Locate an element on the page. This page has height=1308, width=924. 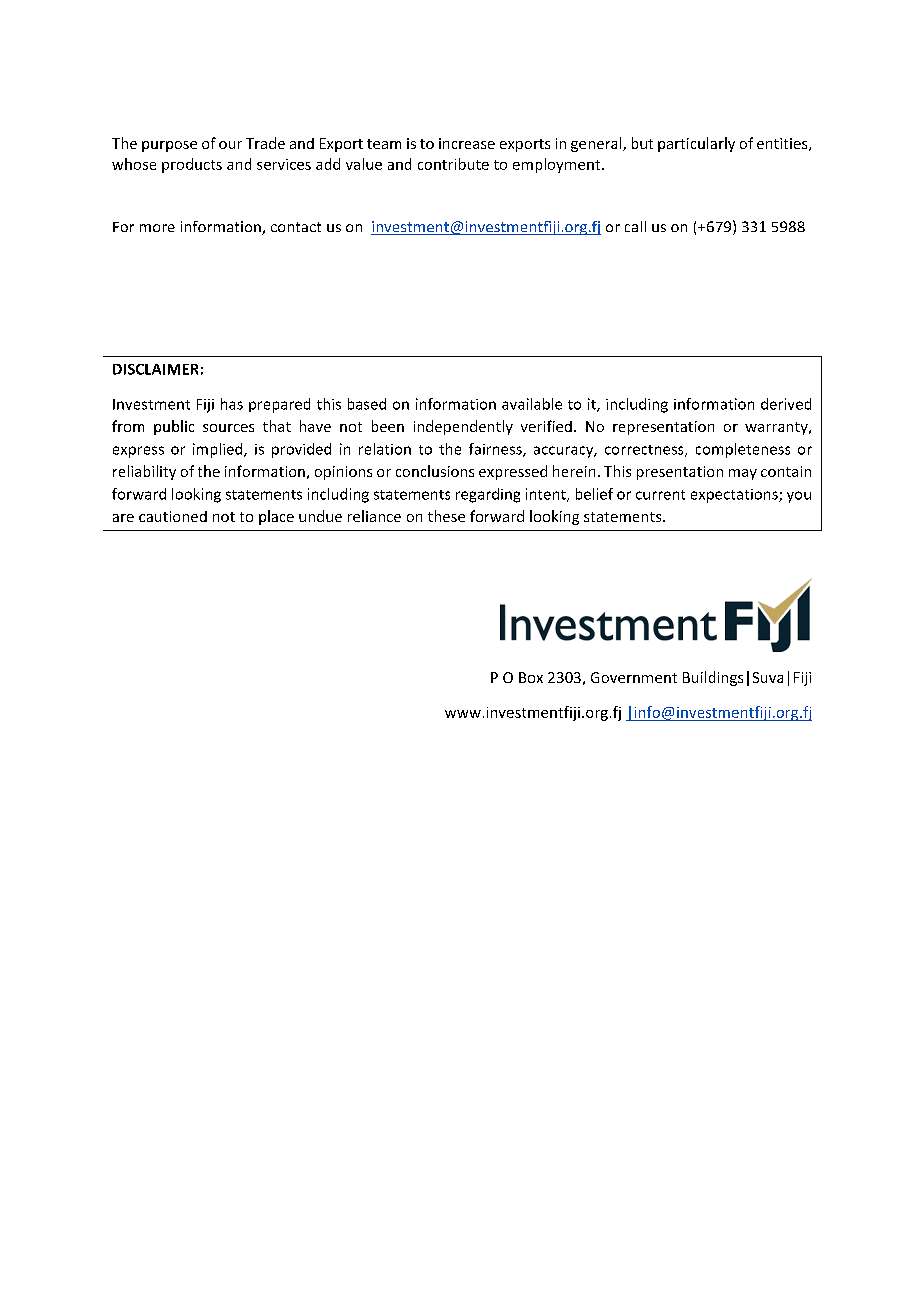
more is located at coordinates (157, 228).
